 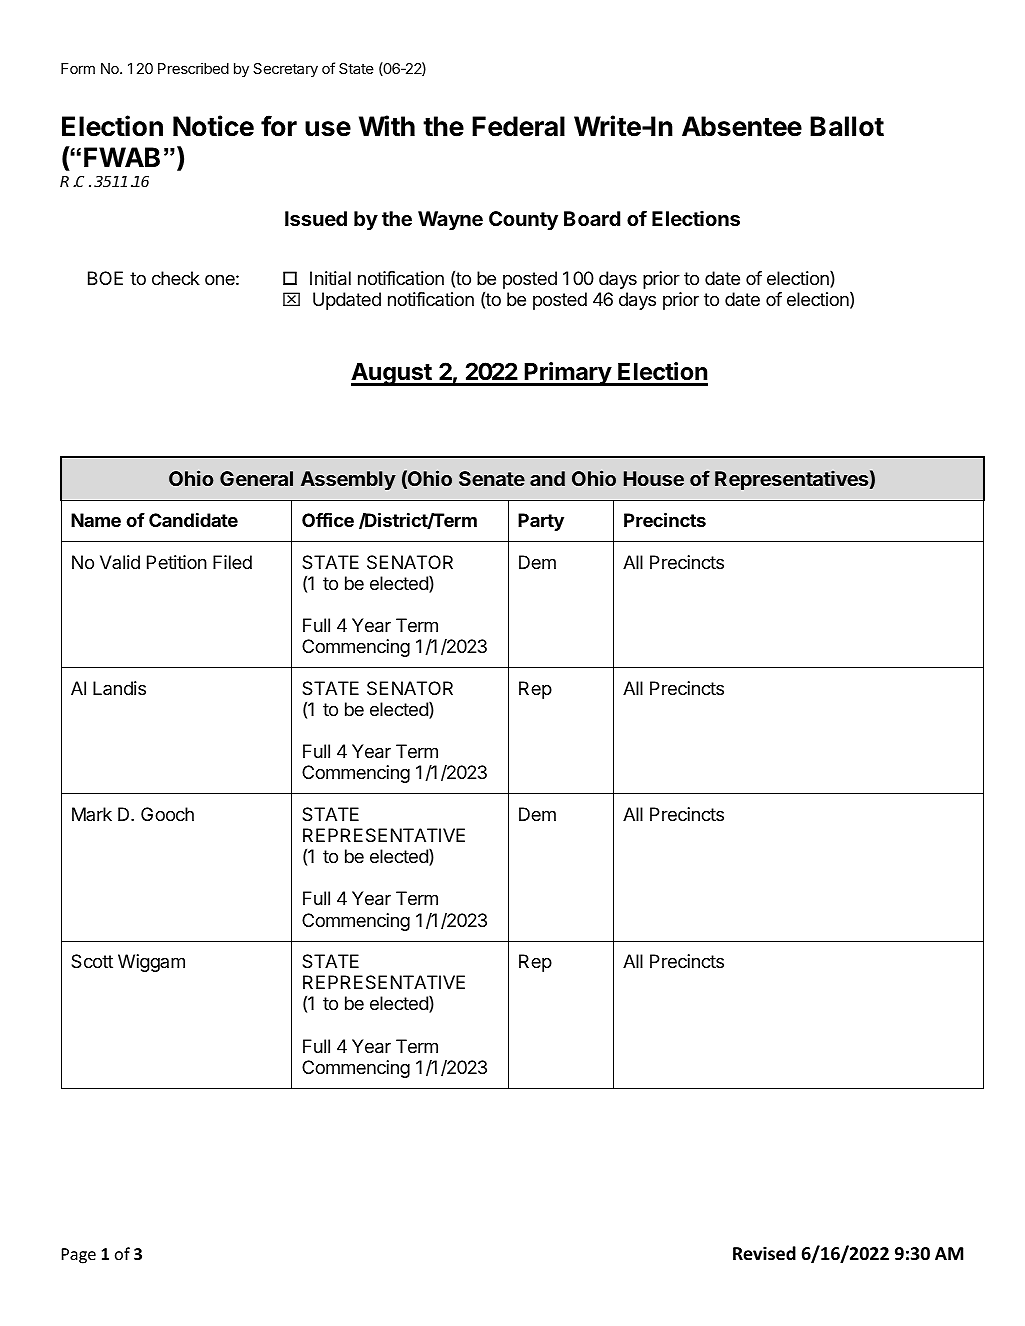 What do you see at coordinates (541, 522) in the document?
I see `Party` at bounding box center [541, 522].
